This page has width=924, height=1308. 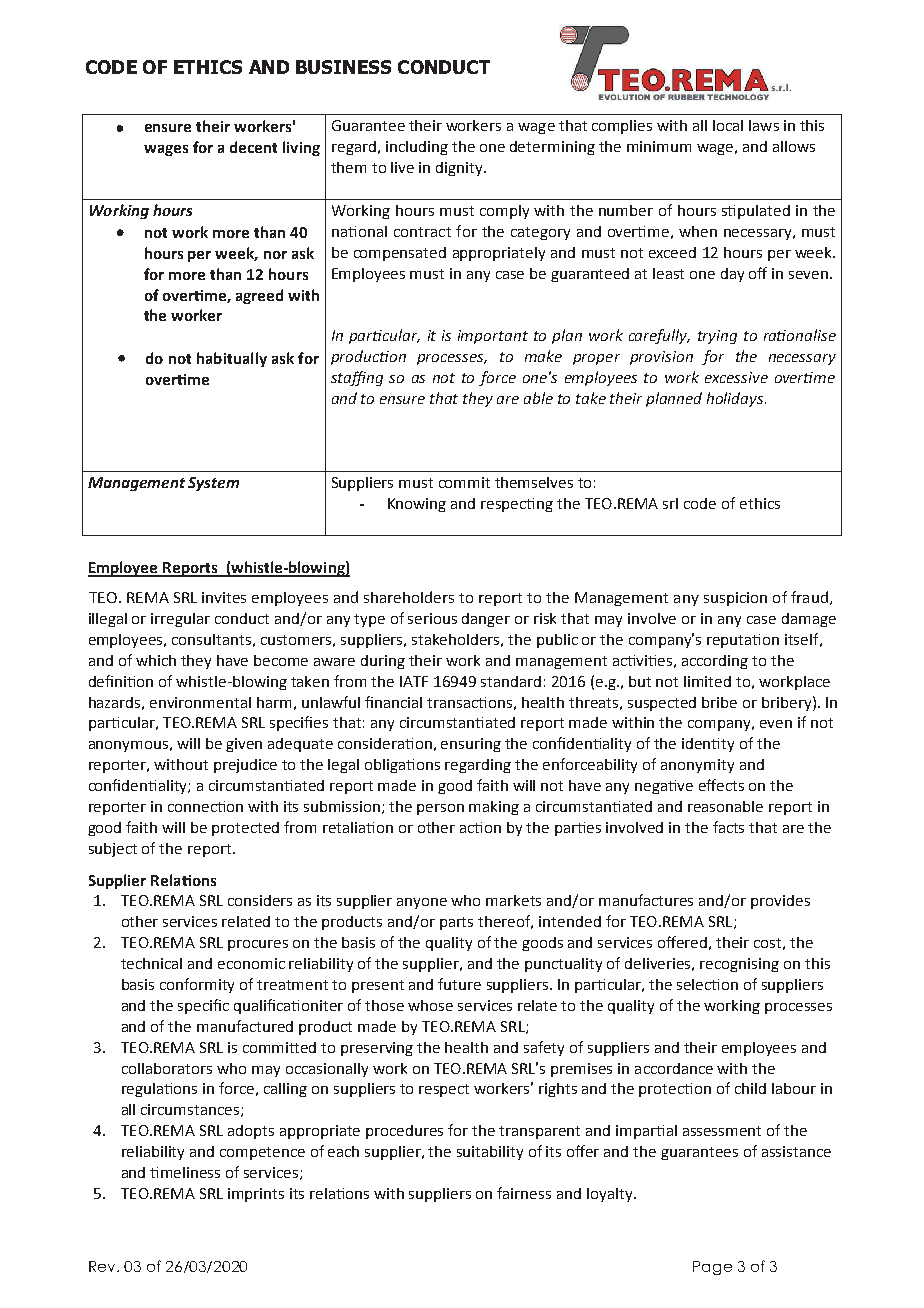 I want to click on standard, so click(x=511, y=681).
